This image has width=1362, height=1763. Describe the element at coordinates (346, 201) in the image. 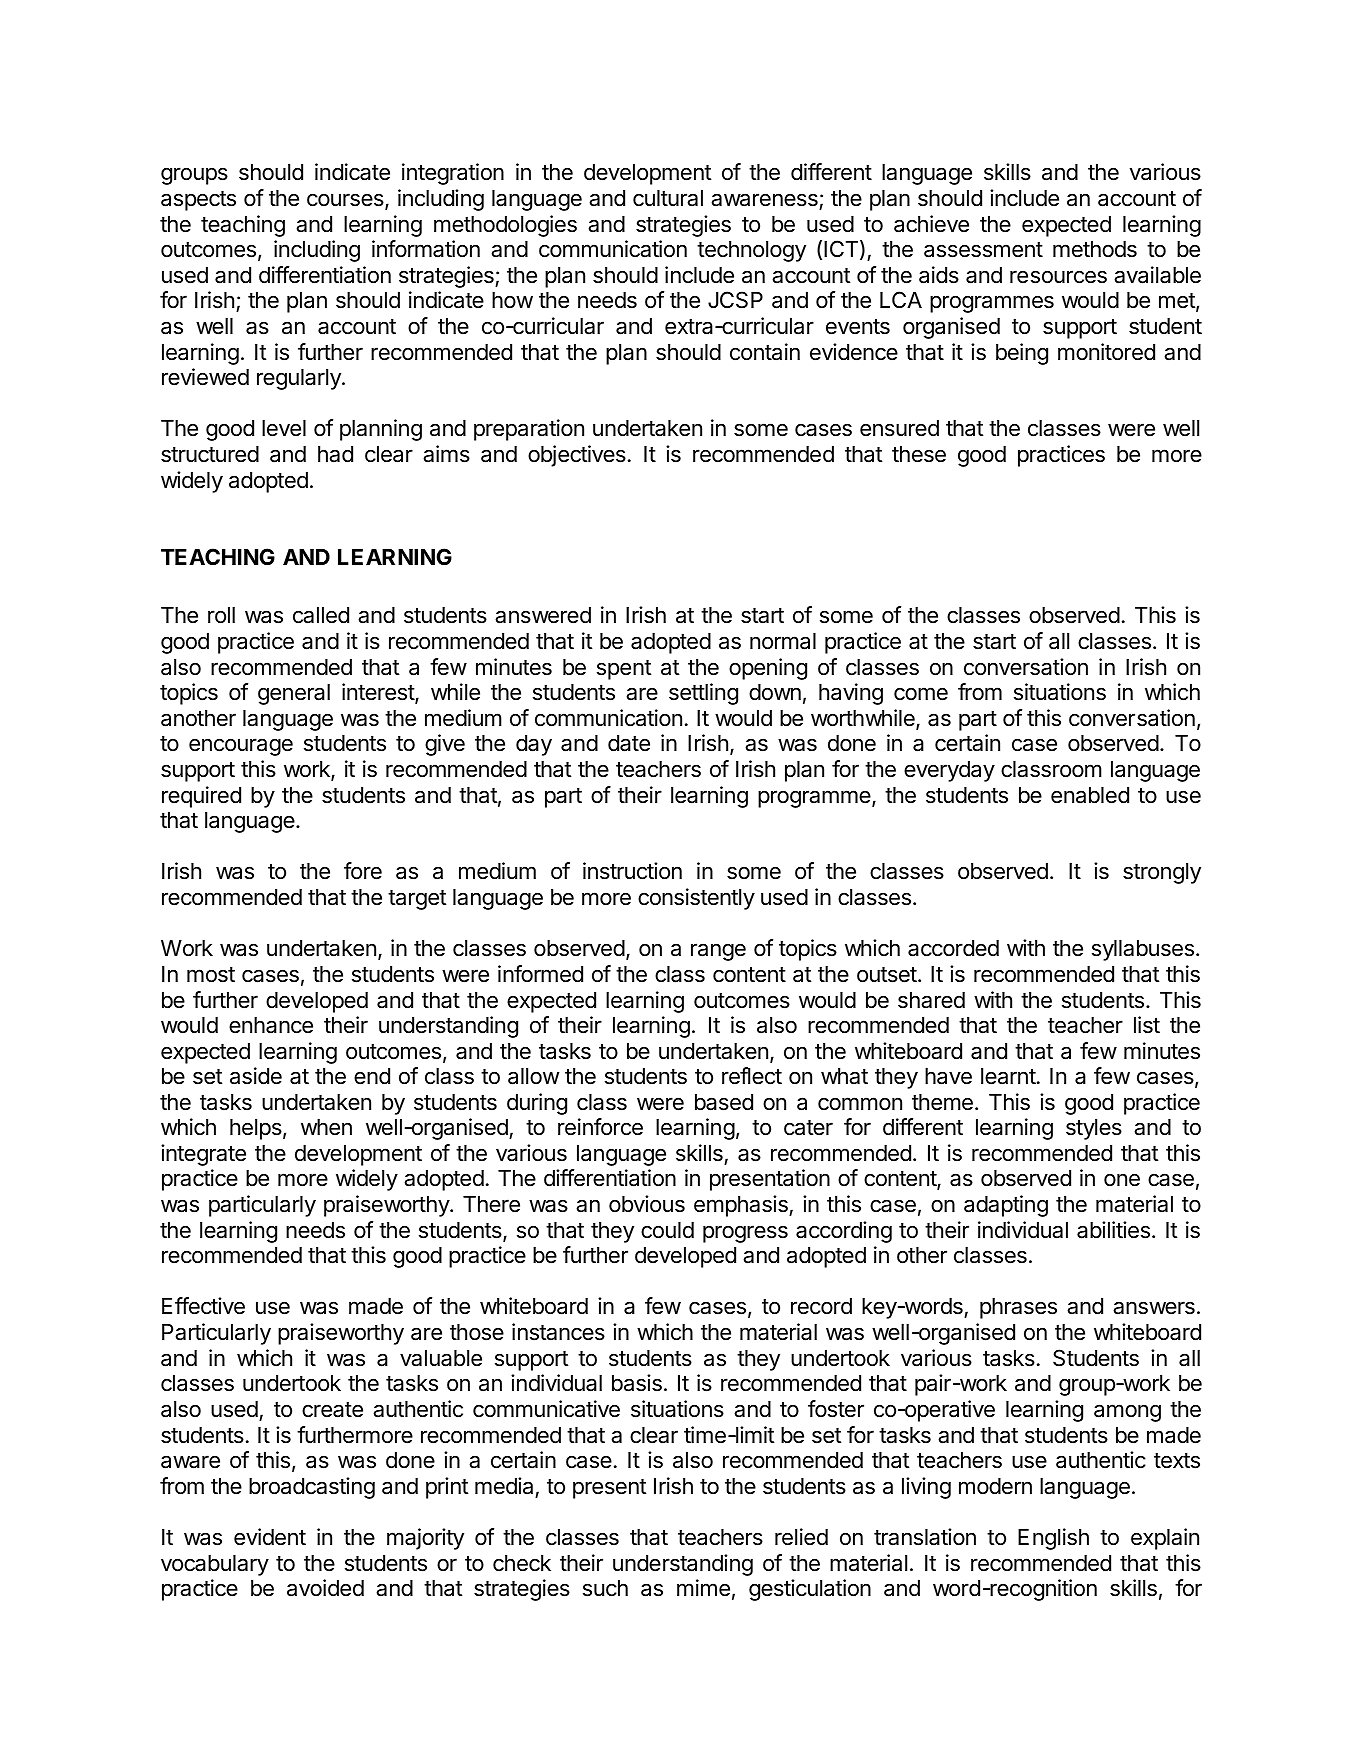

I see `courses` at that location.
